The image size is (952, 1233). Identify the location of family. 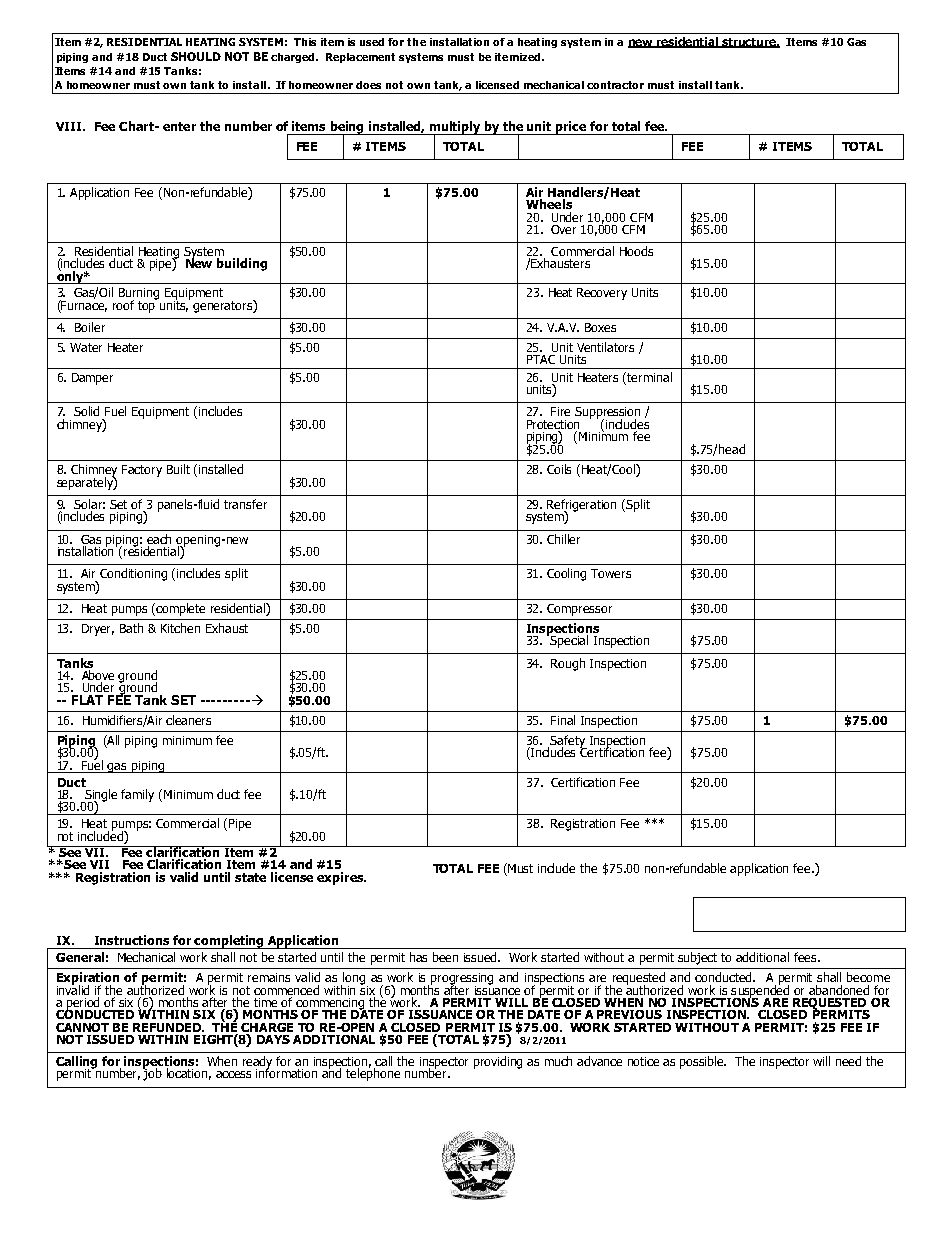
(137, 795).
